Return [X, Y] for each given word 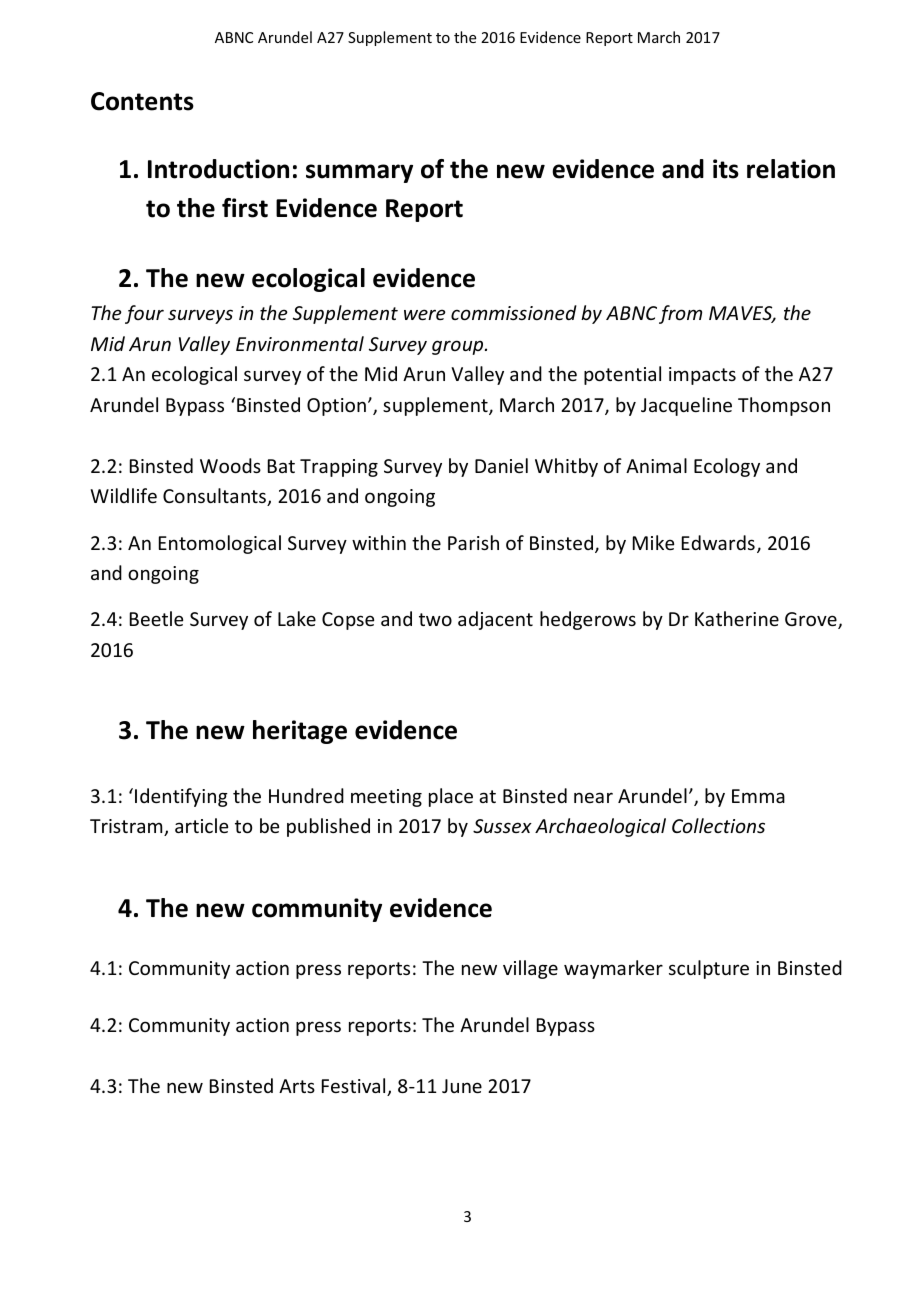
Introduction [218, 169]
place [451, 797]
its [726, 169]
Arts [297, 1086]
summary [359, 173]
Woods [230, 465]
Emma [758, 796]
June [462, 1086]
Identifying [181, 797]
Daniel [501, 465]
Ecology [727, 467]
